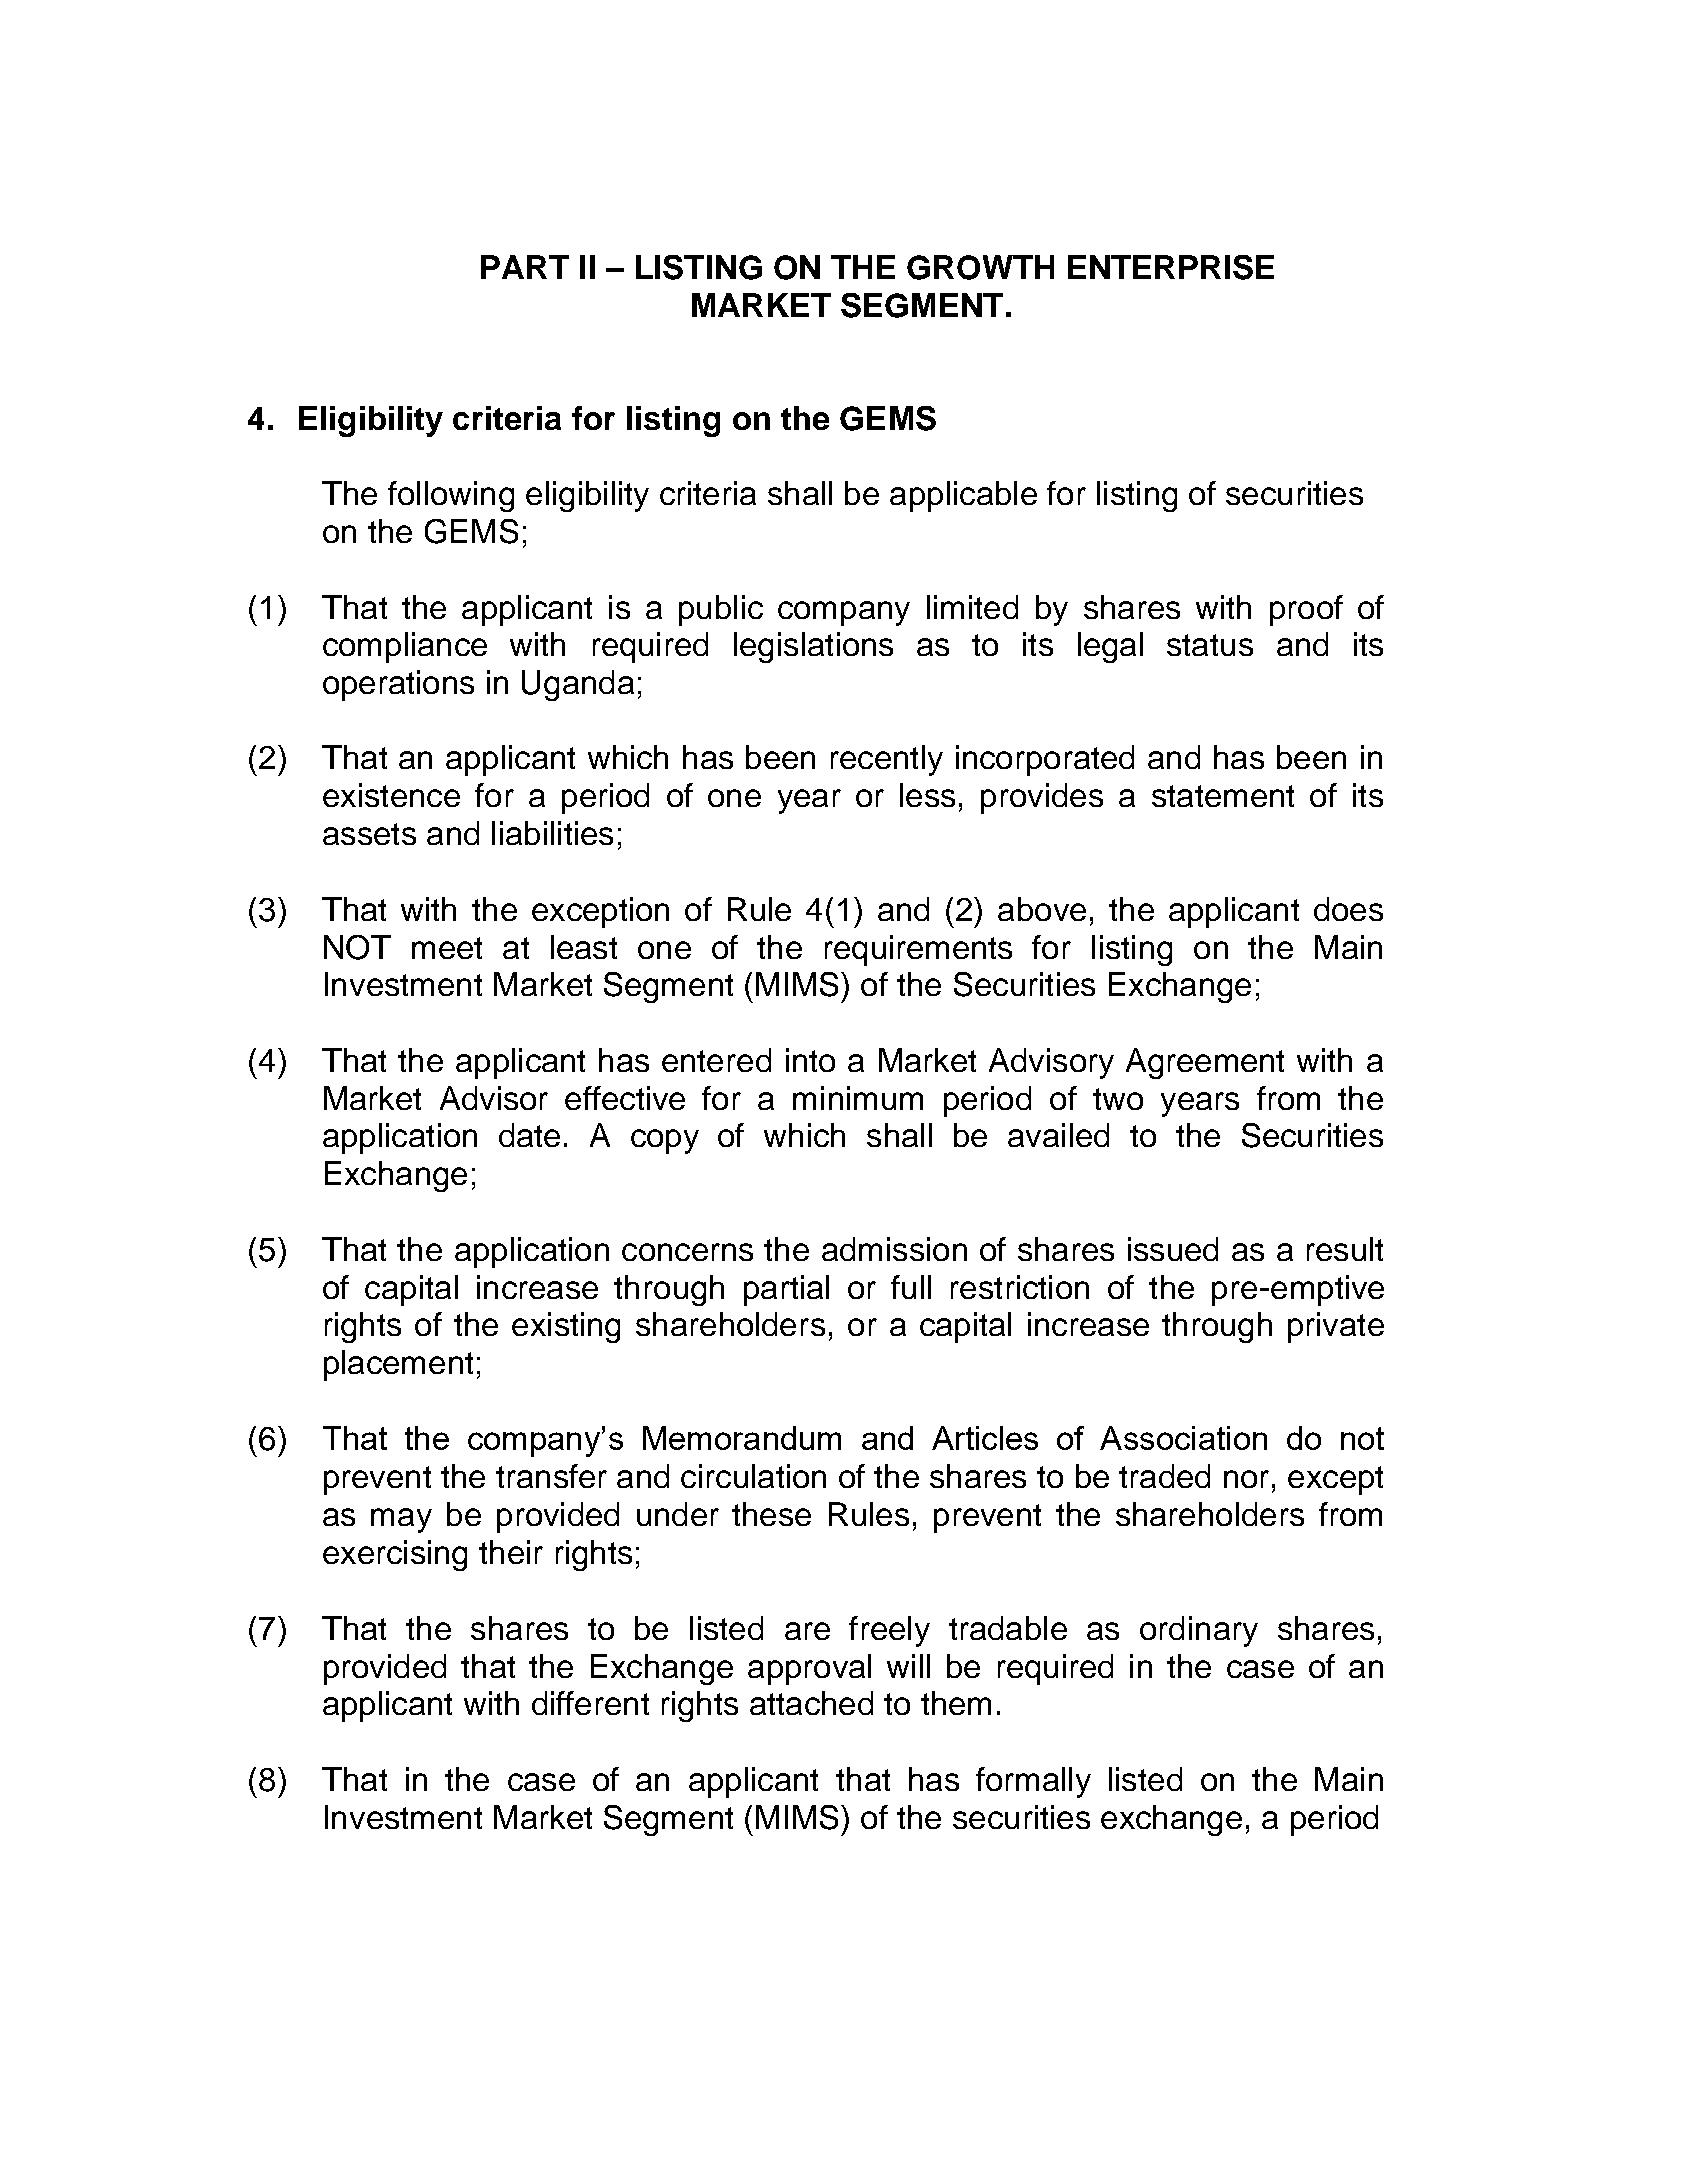 The height and width of the screenshot is (2177, 1682). What do you see at coordinates (1171, 267) in the screenshot?
I see `ENTERPRISE` at bounding box center [1171, 267].
